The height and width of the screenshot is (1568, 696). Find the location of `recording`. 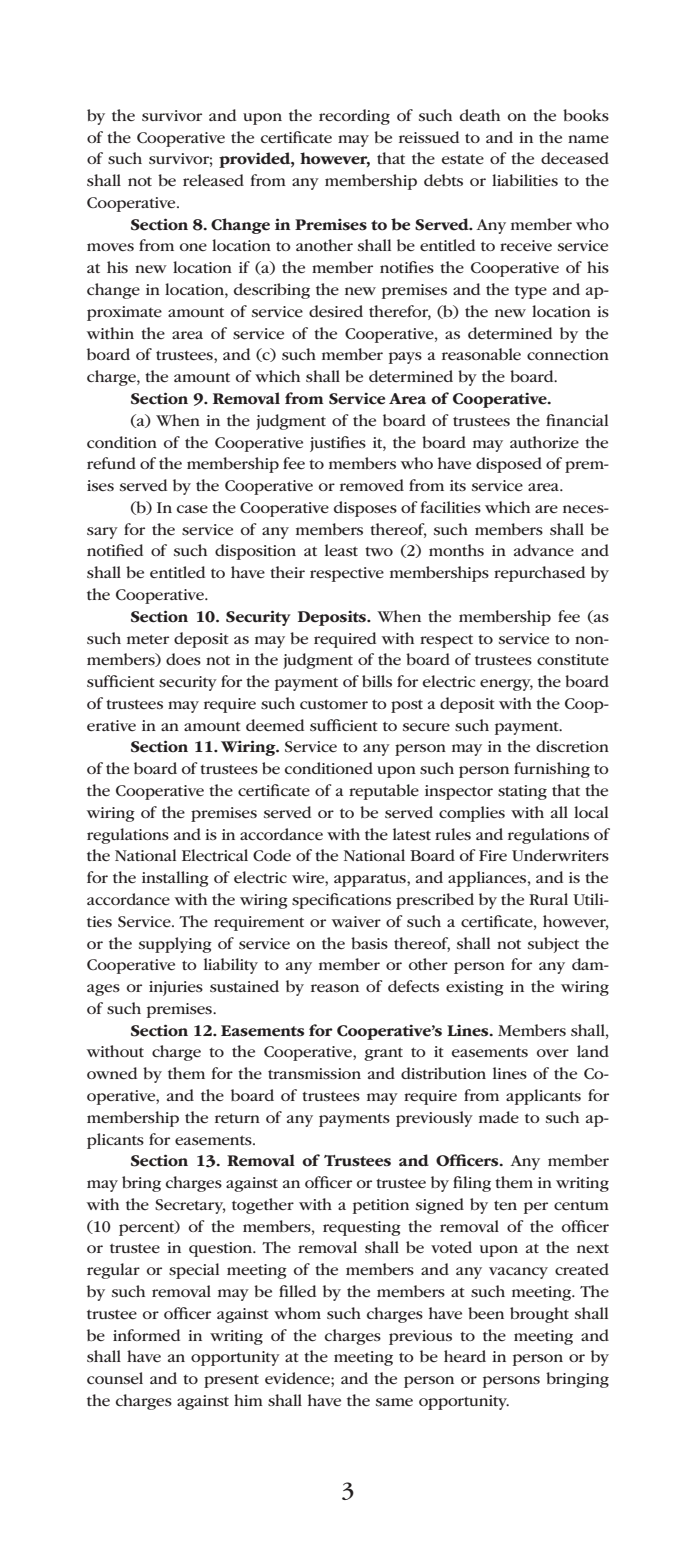

recording is located at coordinates (354, 117).
